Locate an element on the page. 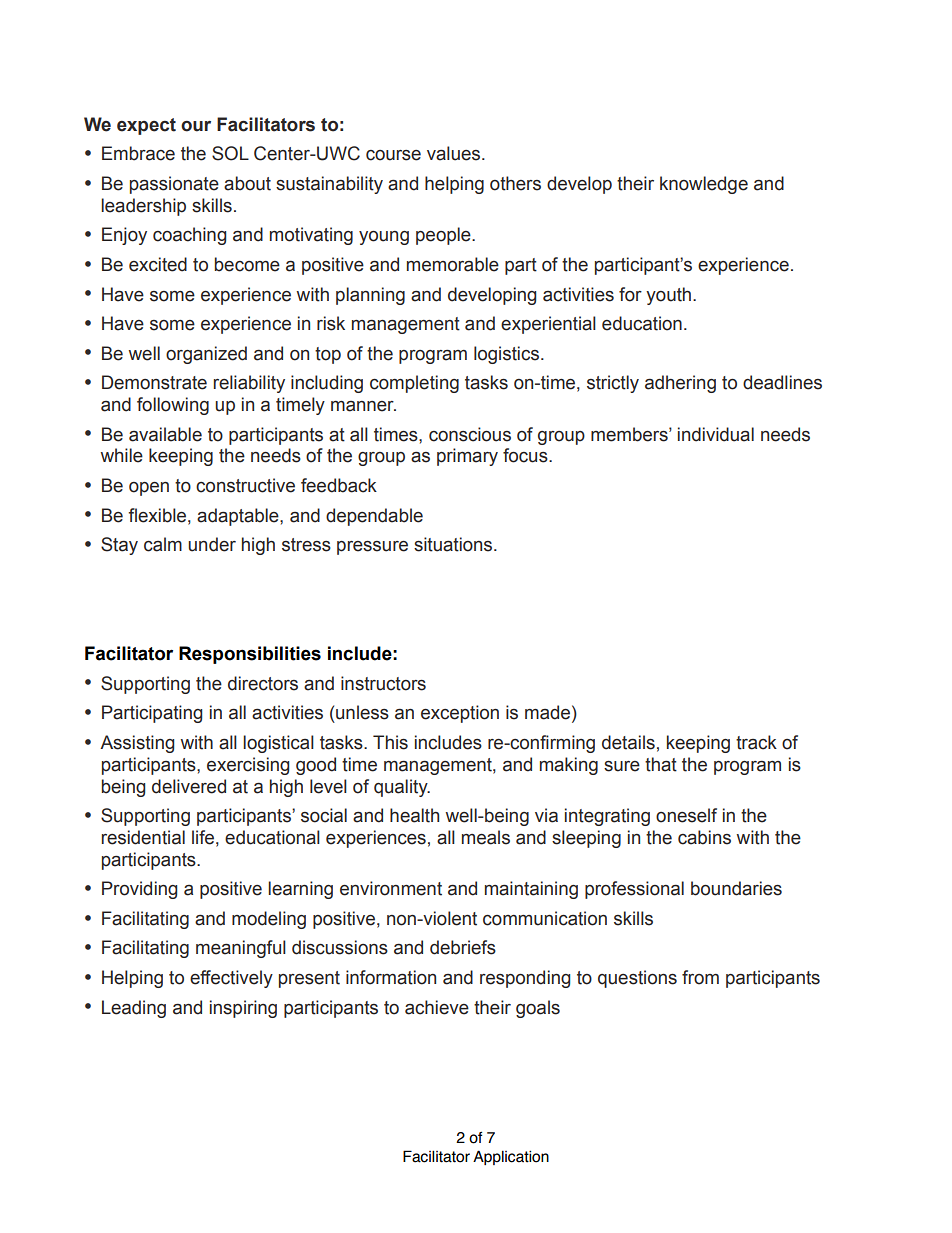 The height and width of the image is (1233, 952). under is located at coordinates (212, 544).
